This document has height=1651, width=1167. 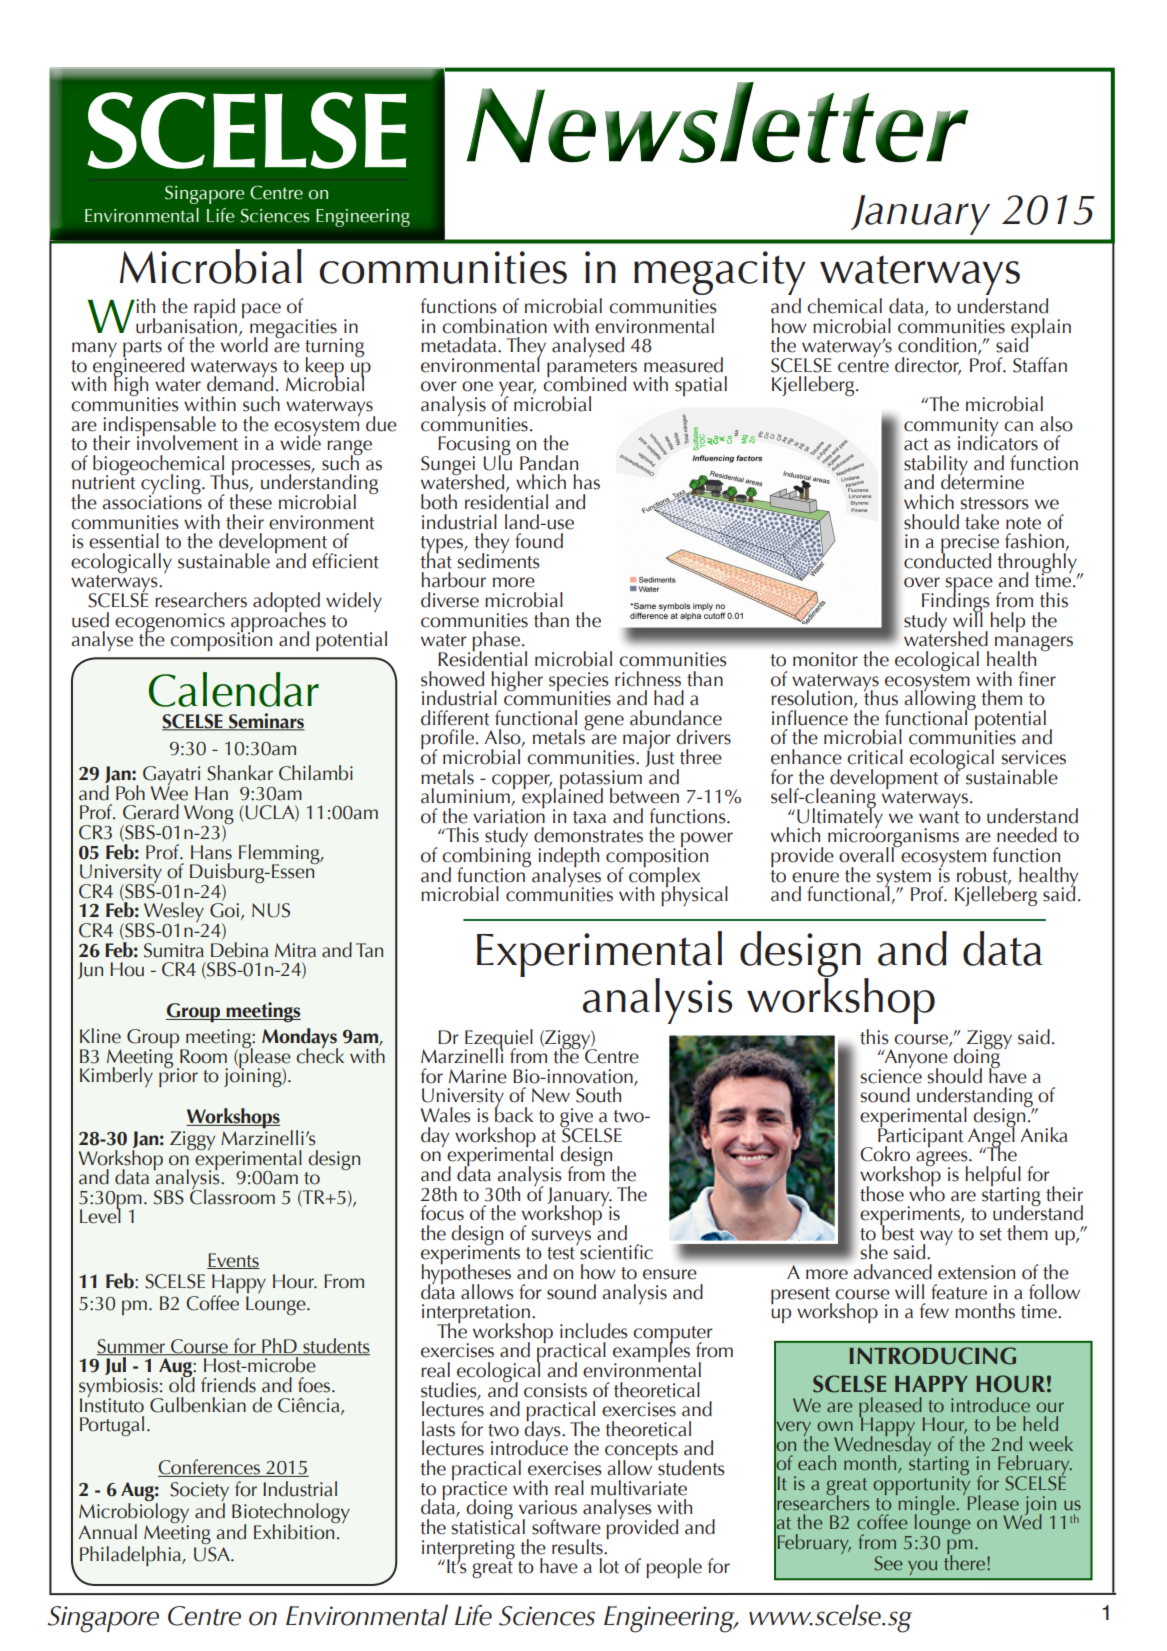 I want to click on software, so click(x=566, y=1527).
